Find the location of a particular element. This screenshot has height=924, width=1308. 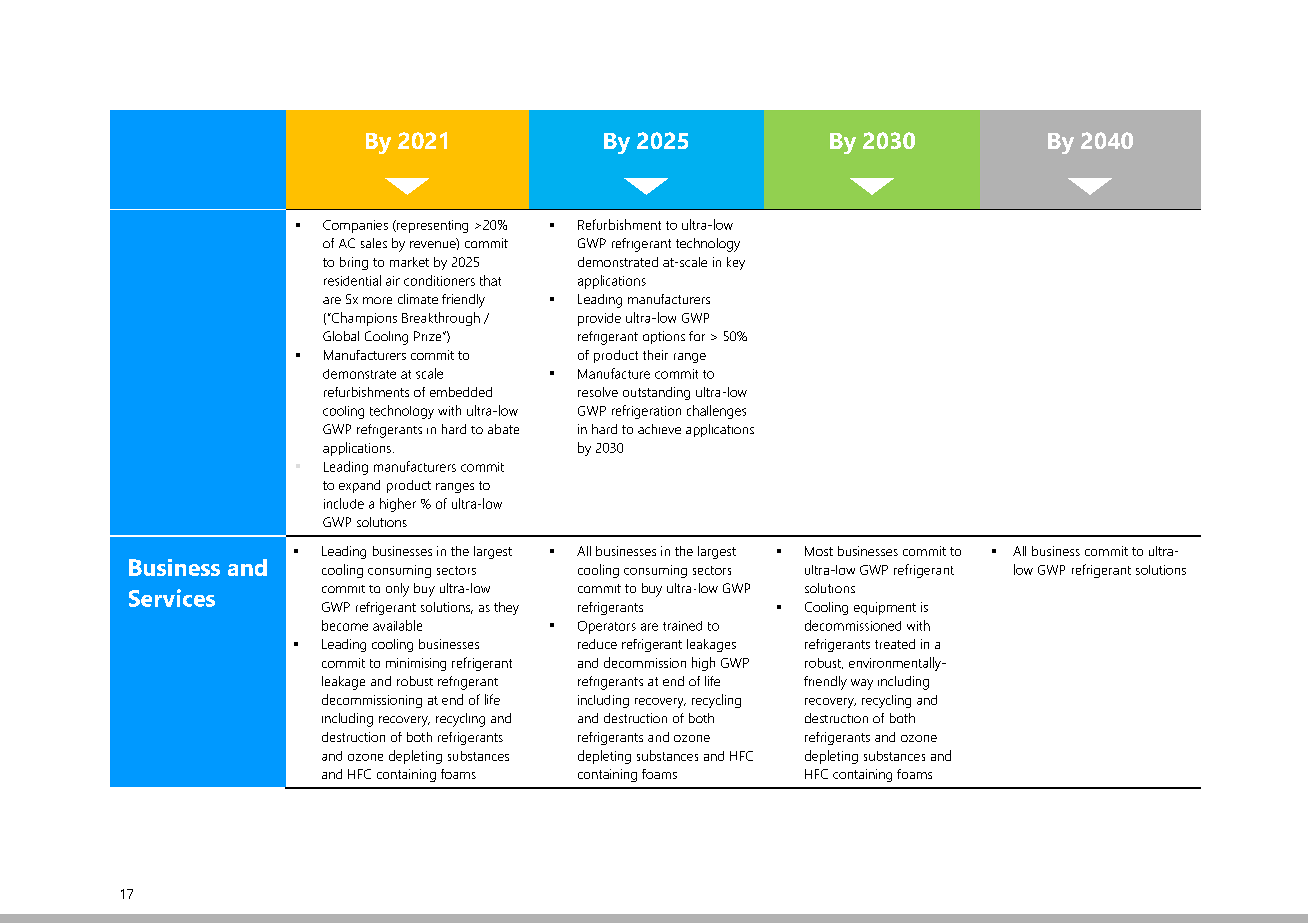

expand is located at coordinates (359, 486).
